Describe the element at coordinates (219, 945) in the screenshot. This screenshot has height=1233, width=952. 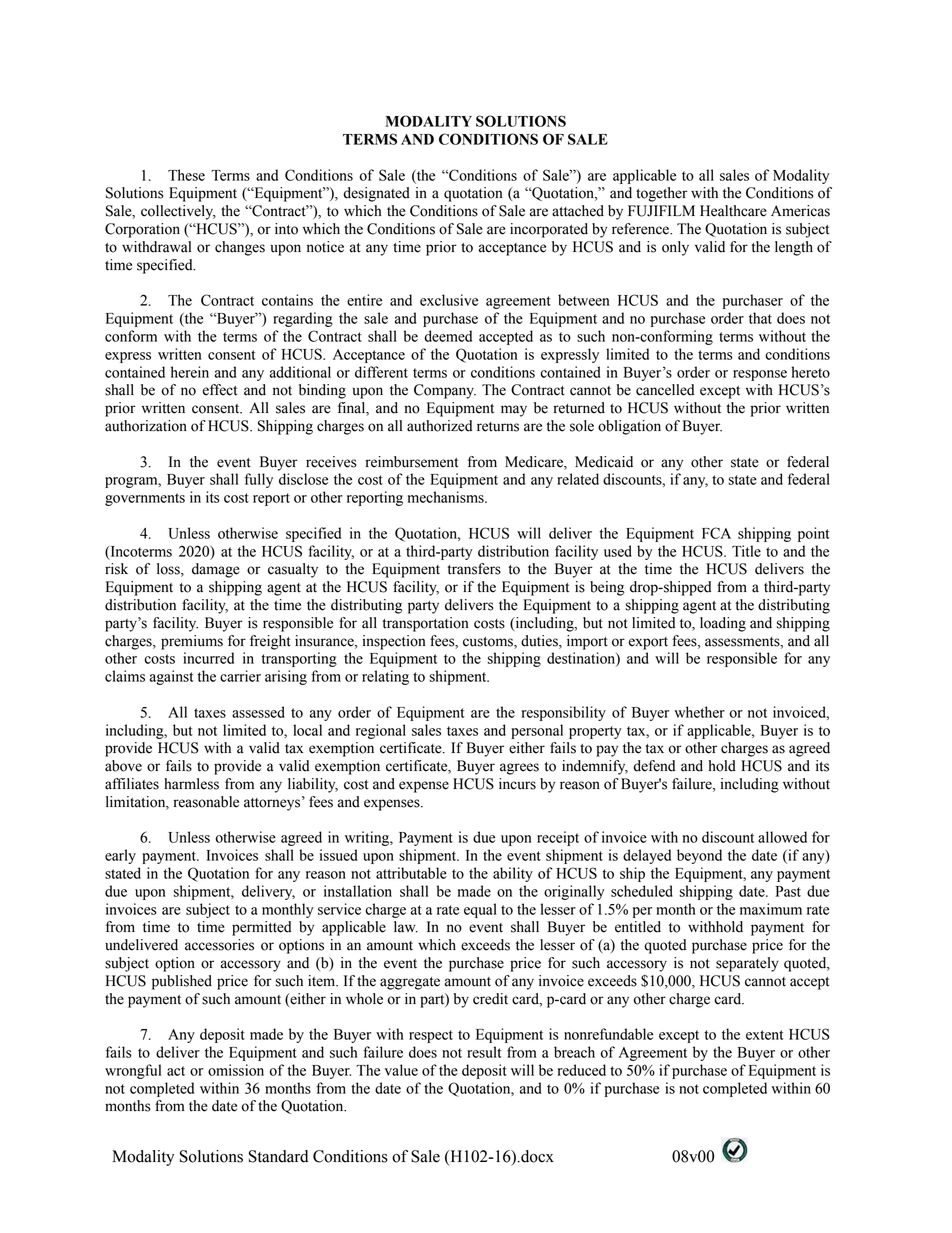
I see `accessories` at that location.
